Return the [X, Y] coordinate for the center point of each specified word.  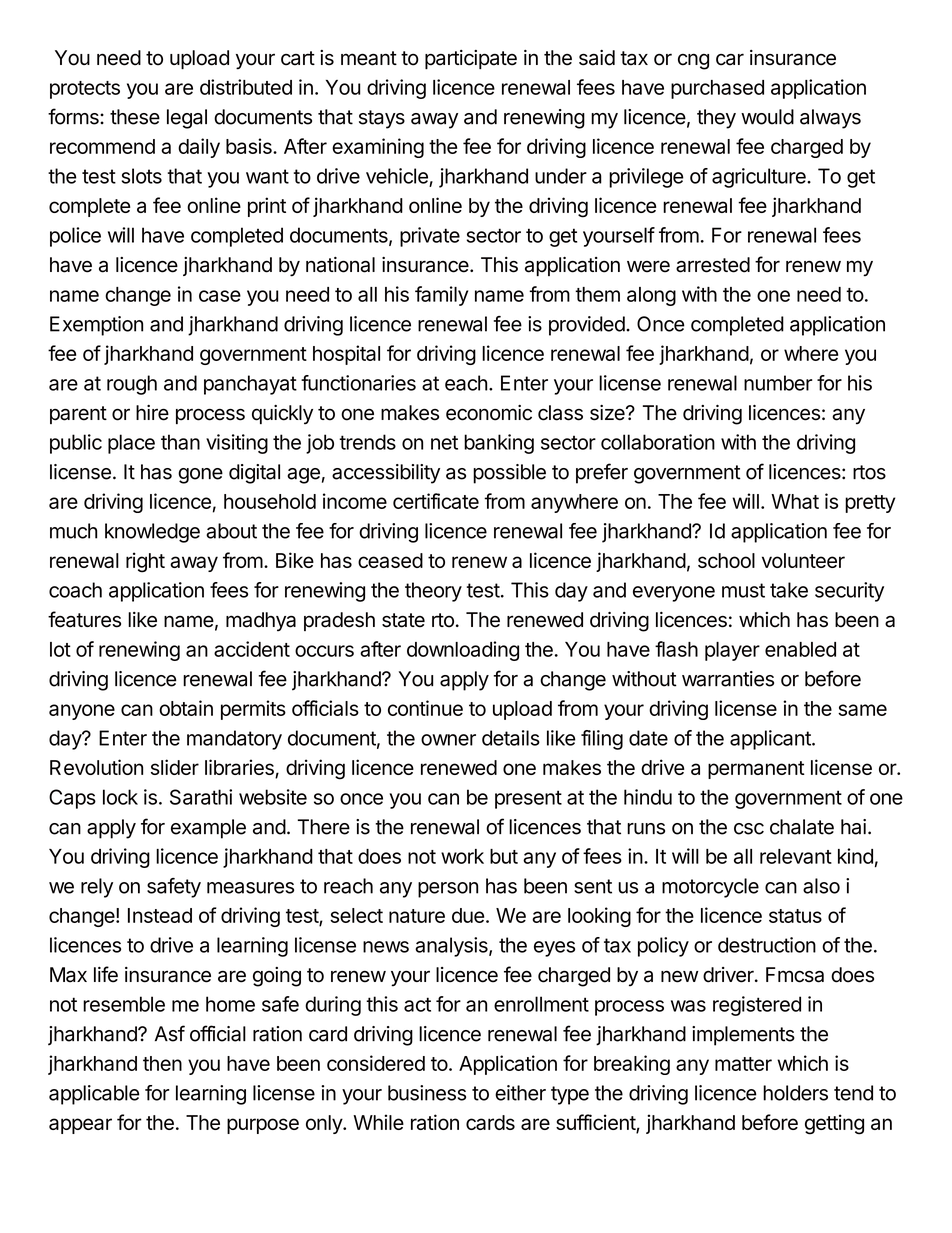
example [208, 829]
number [778, 383]
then [162, 1063]
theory [433, 592]
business [427, 1093]
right [145, 562]
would [767, 117]
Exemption [96, 326]
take [789, 590]
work [462, 856]
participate [471, 59]
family [441, 296]
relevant [796, 856]
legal [187, 119]
